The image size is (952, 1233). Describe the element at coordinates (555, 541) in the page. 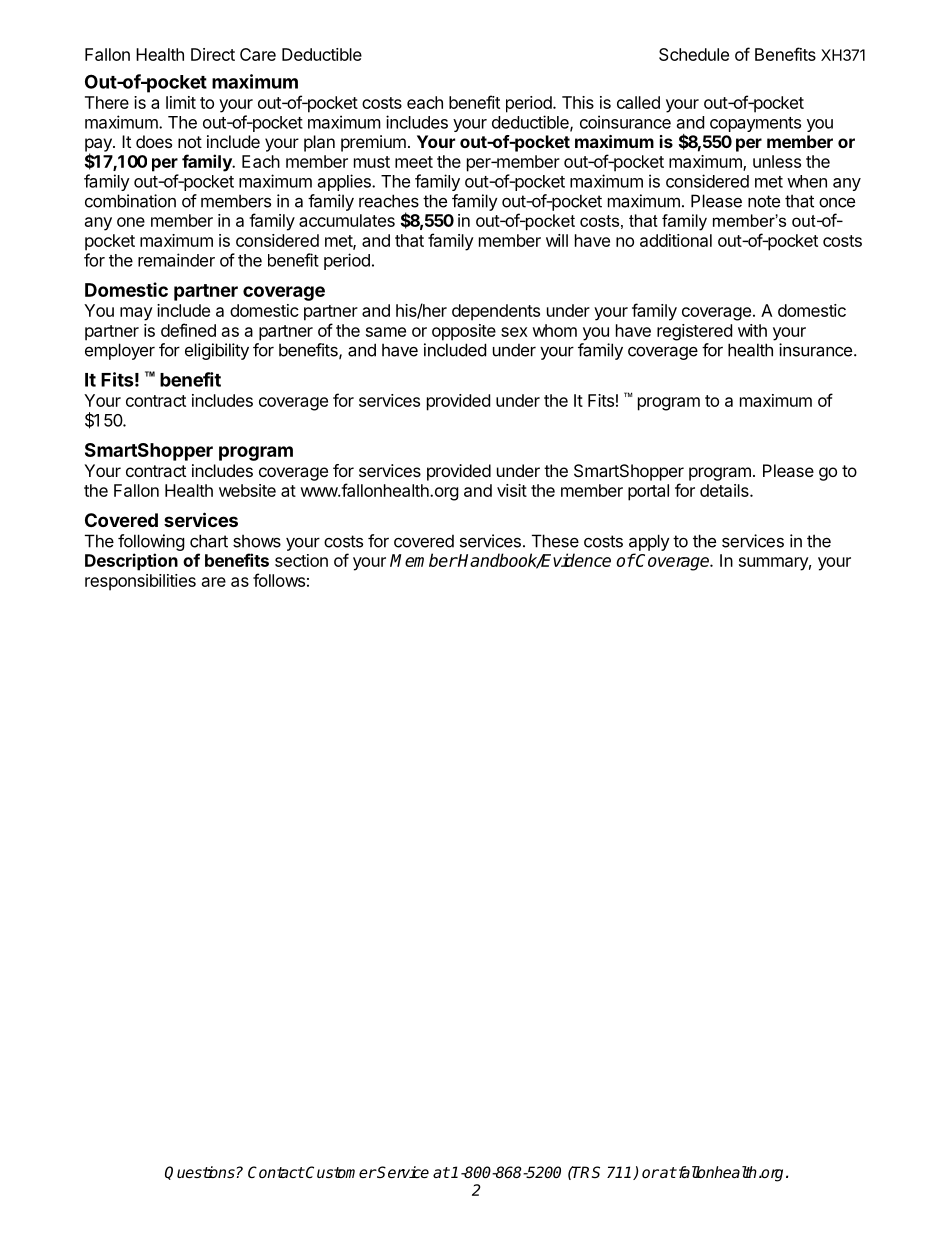

I see `These` at that location.
